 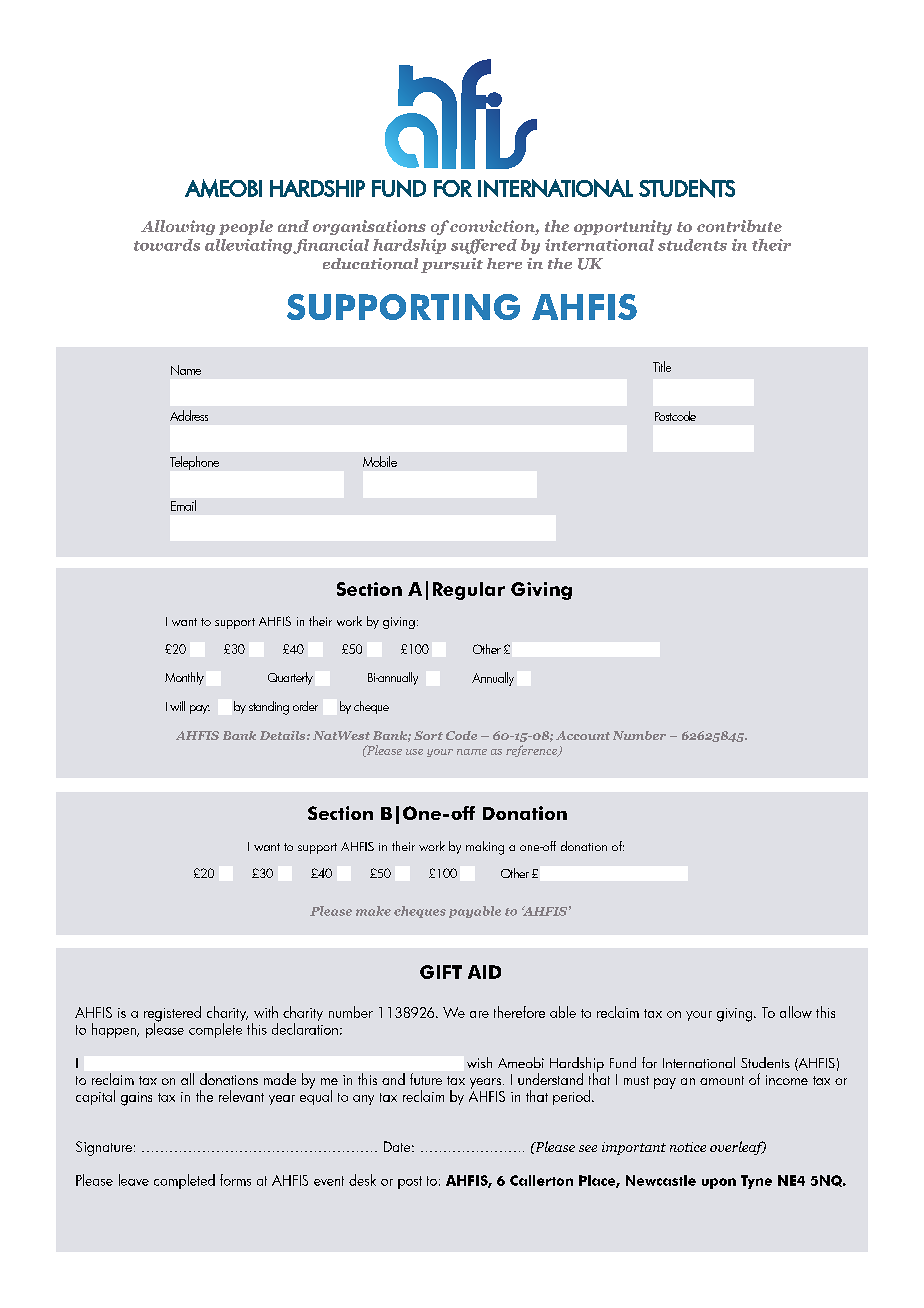 What do you see at coordinates (452, 265) in the image?
I see `pursuit` at bounding box center [452, 265].
